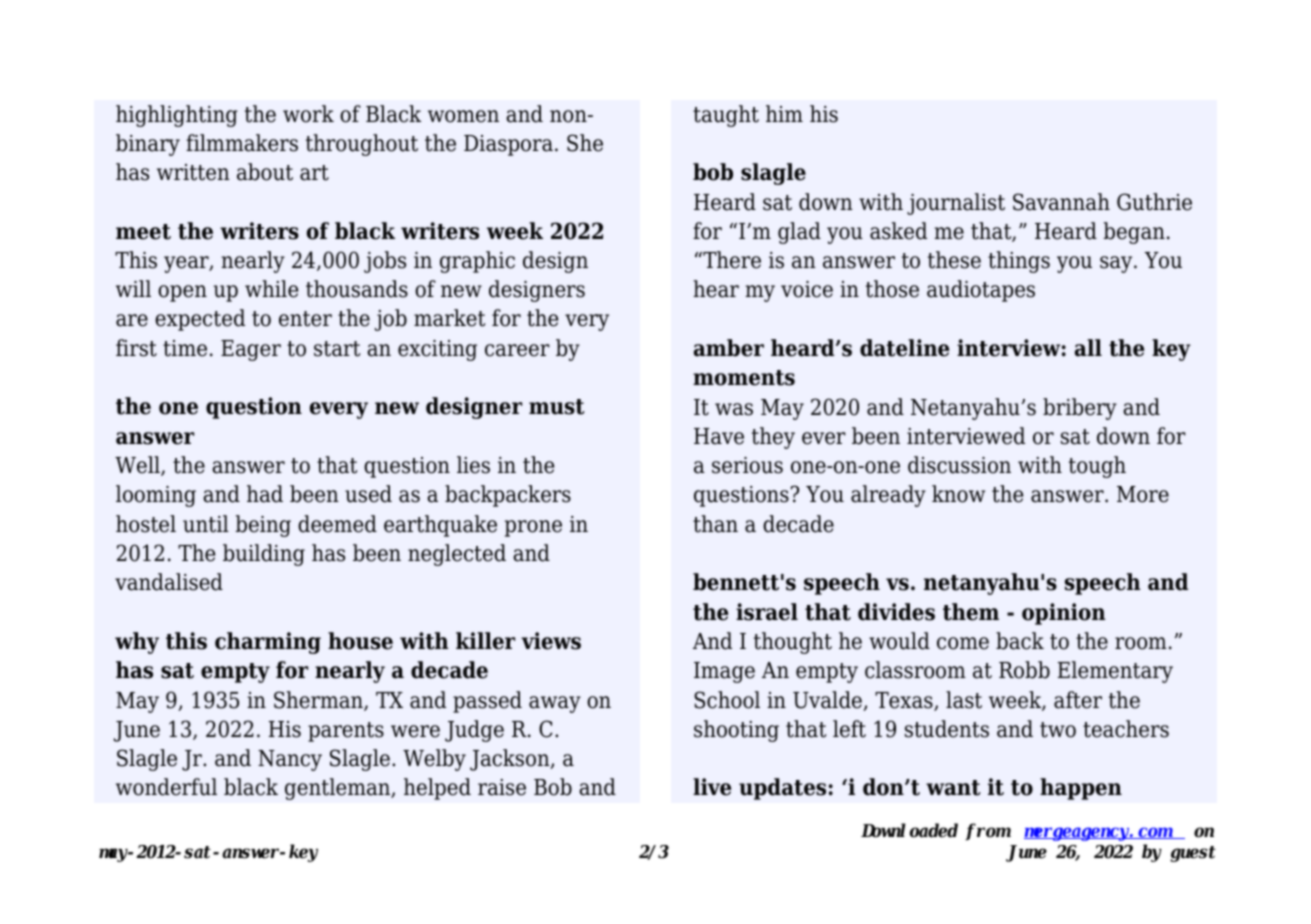  What do you see at coordinates (1061, 202) in the screenshot?
I see `Savannah` at bounding box center [1061, 202].
